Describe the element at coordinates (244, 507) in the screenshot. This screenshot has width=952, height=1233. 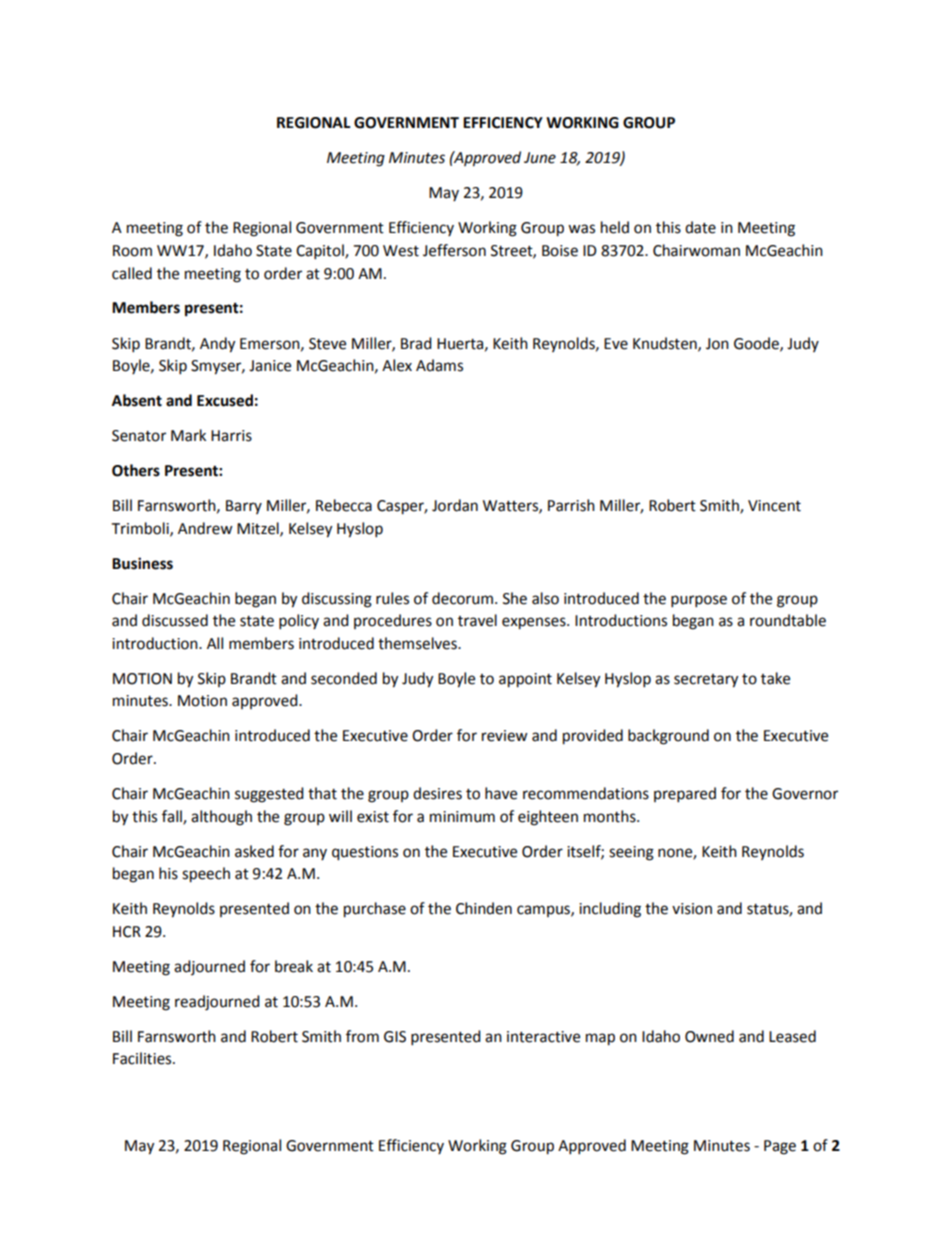
I see `Barry` at that location.
